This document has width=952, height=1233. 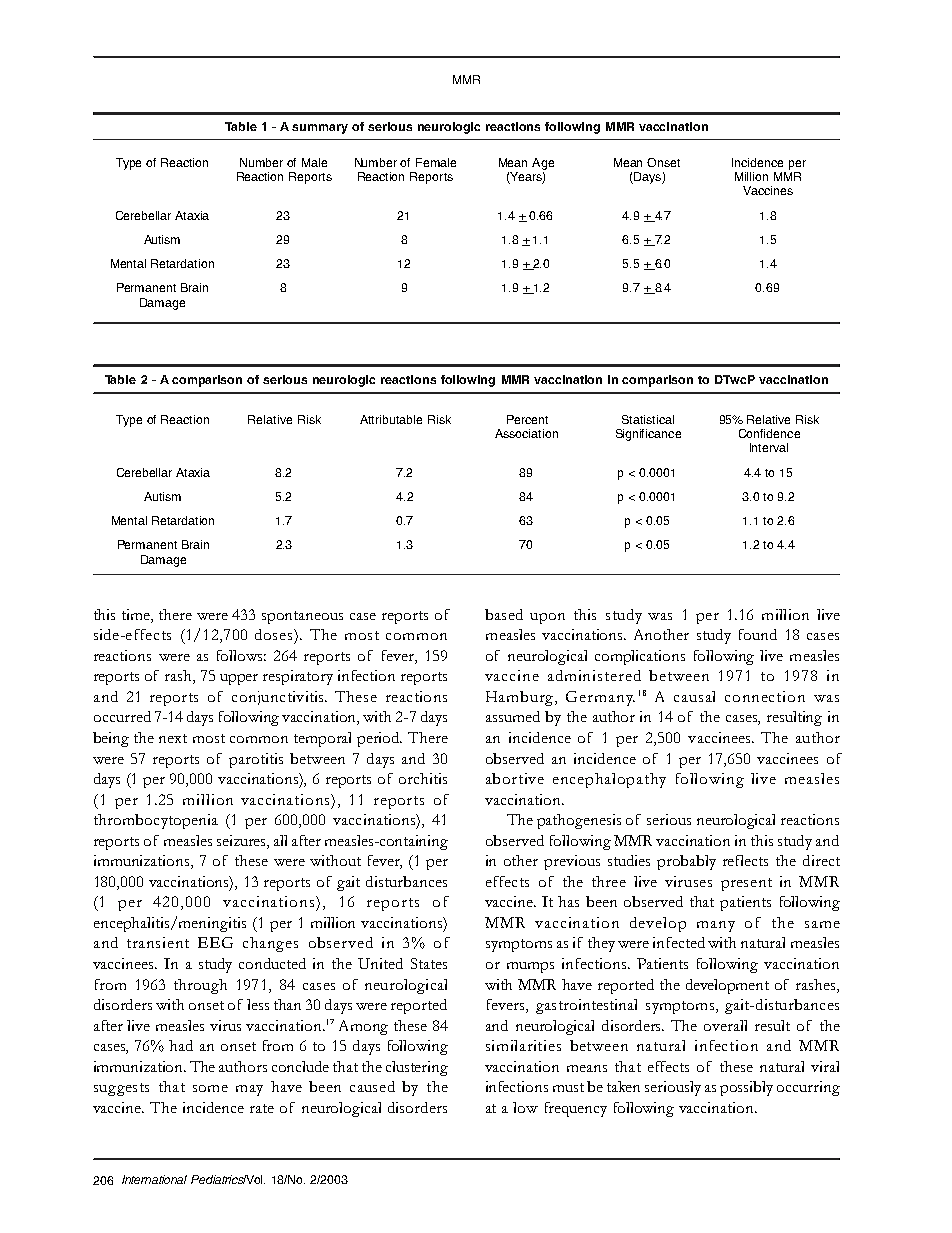 What do you see at coordinates (769, 447) in the document?
I see `Interval` at bounding box center [769, 447].
